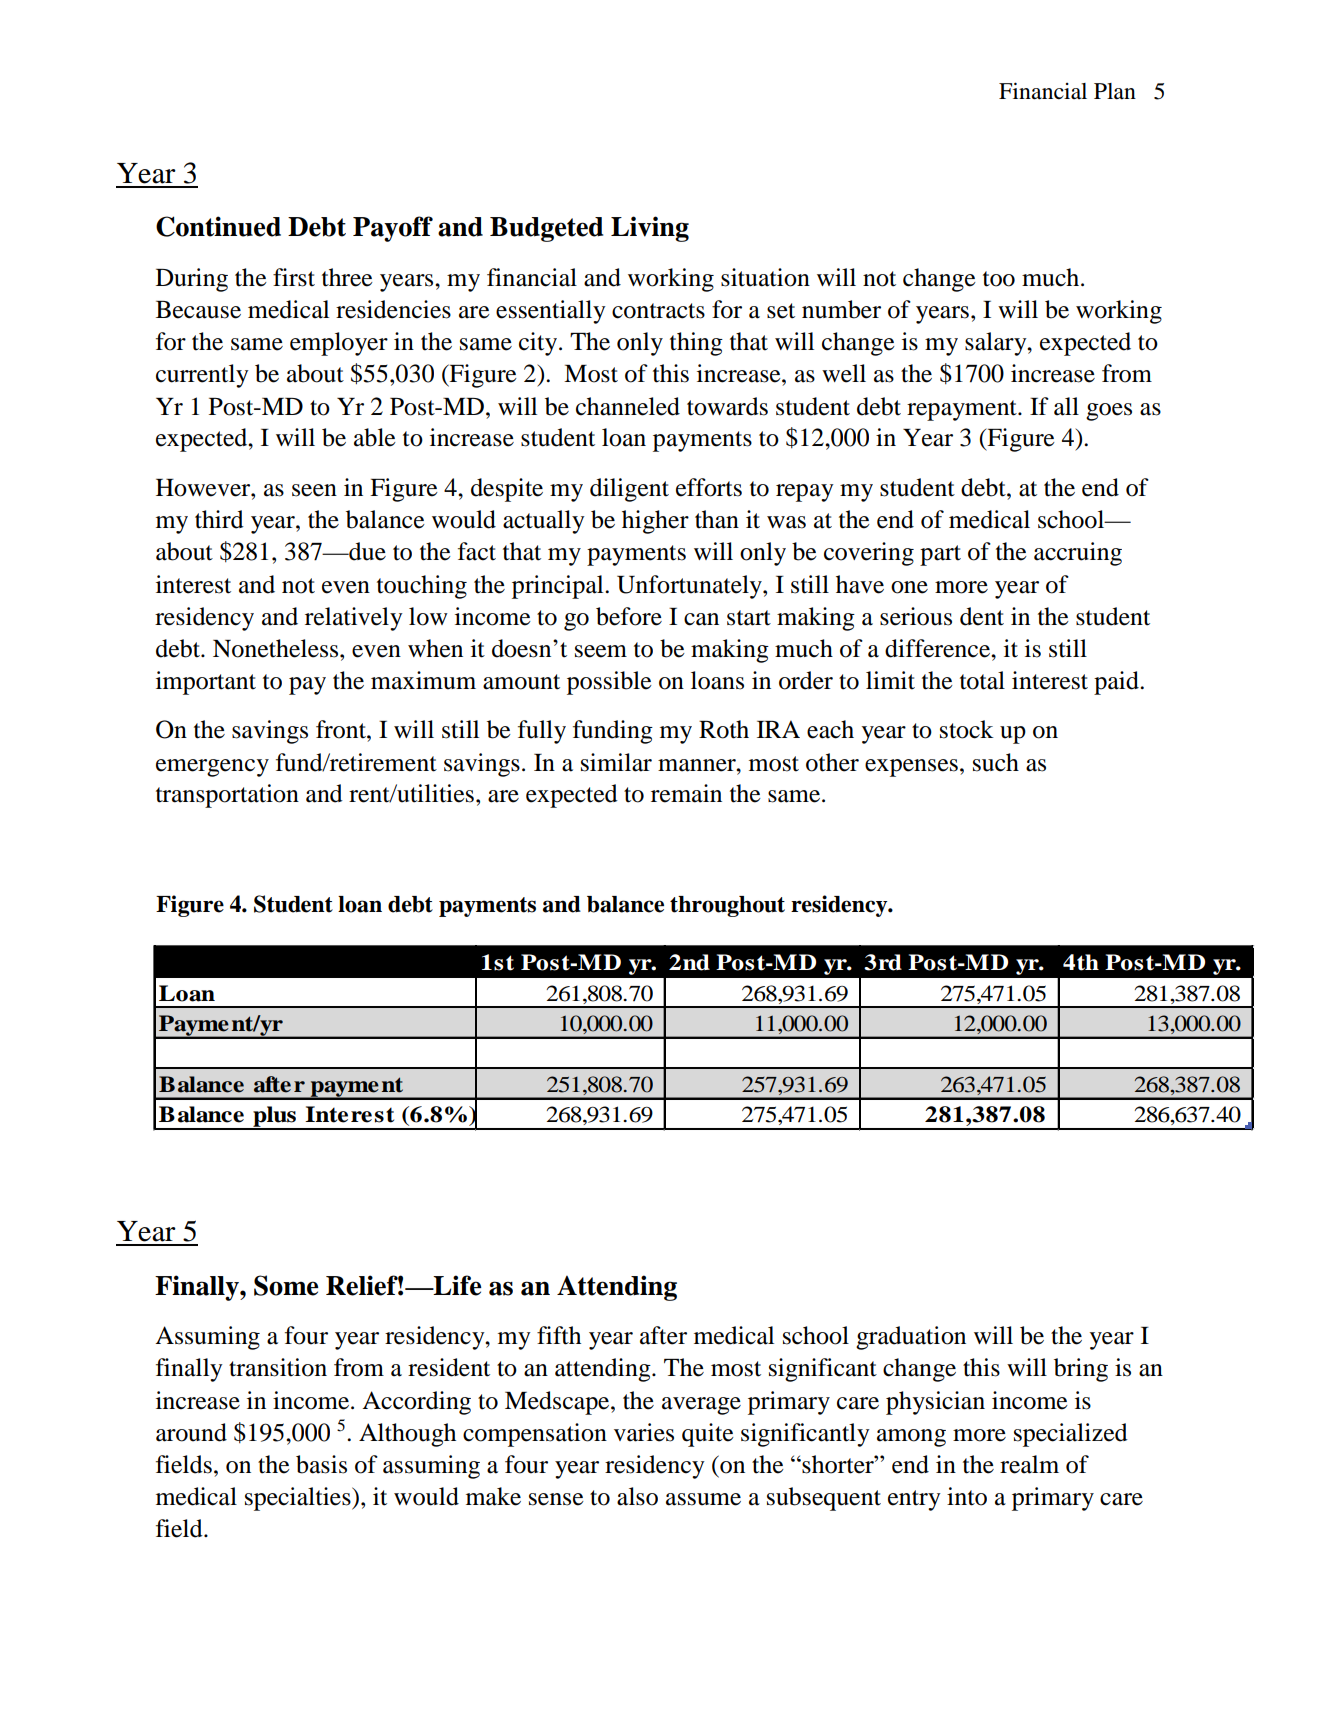  Describe the element at coordinates (911, 1338) in the screenshot. I see `graduation` at that location.
